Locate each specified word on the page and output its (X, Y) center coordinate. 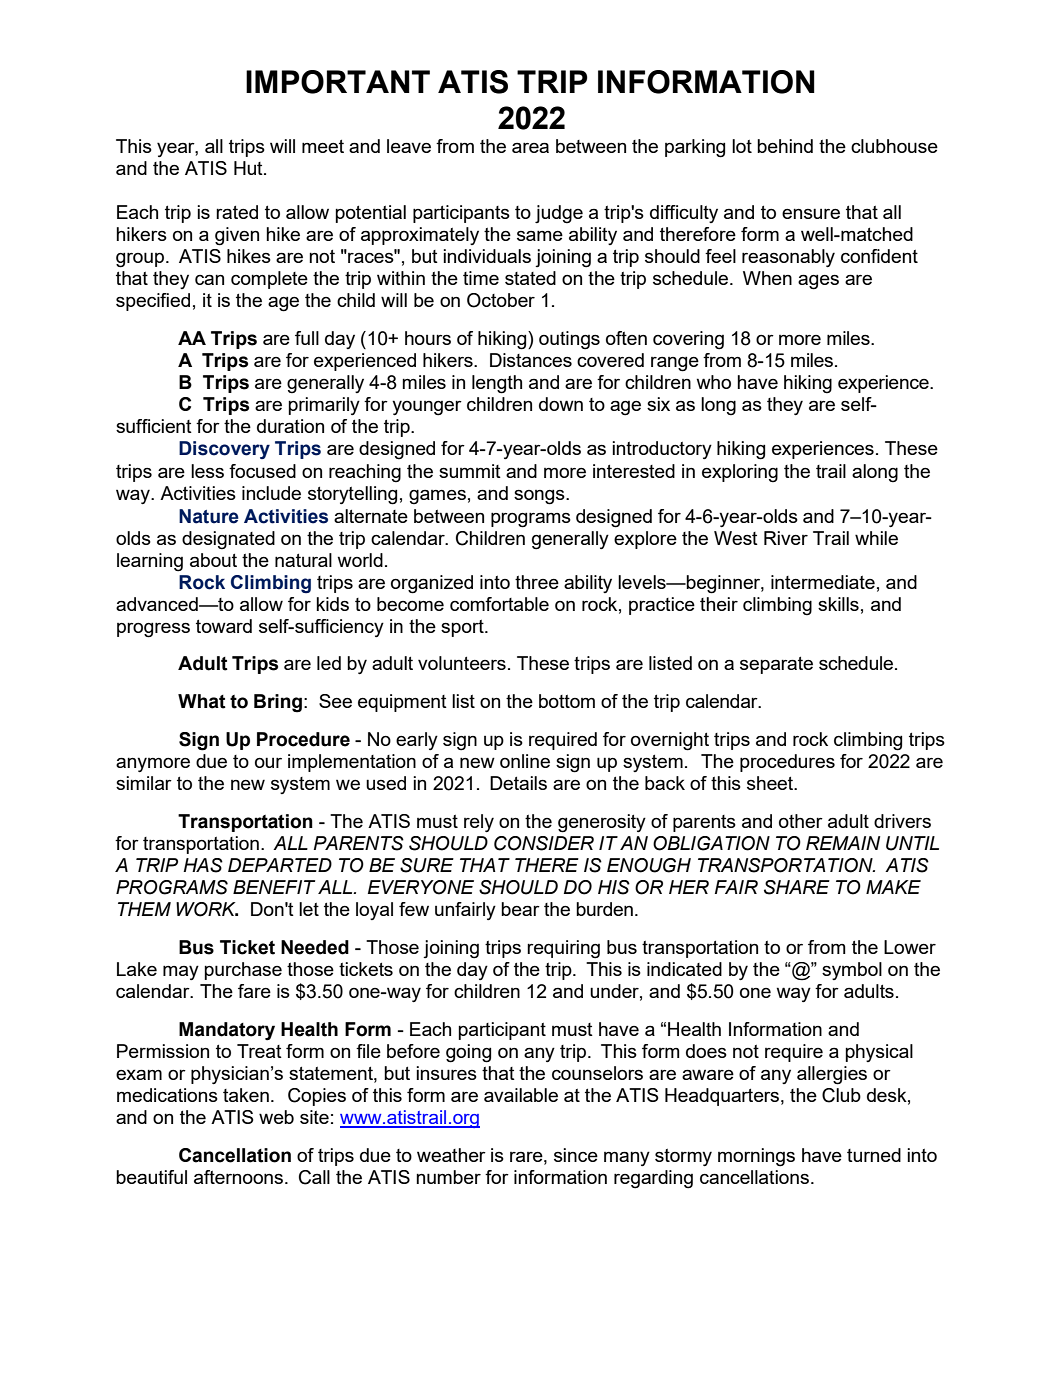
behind (785, 146)
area (530, 147)
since (576, 1155)
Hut (249, 168)
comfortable (499, 604)
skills (838, 604)
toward (224, 626)
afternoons (240, 1177)
